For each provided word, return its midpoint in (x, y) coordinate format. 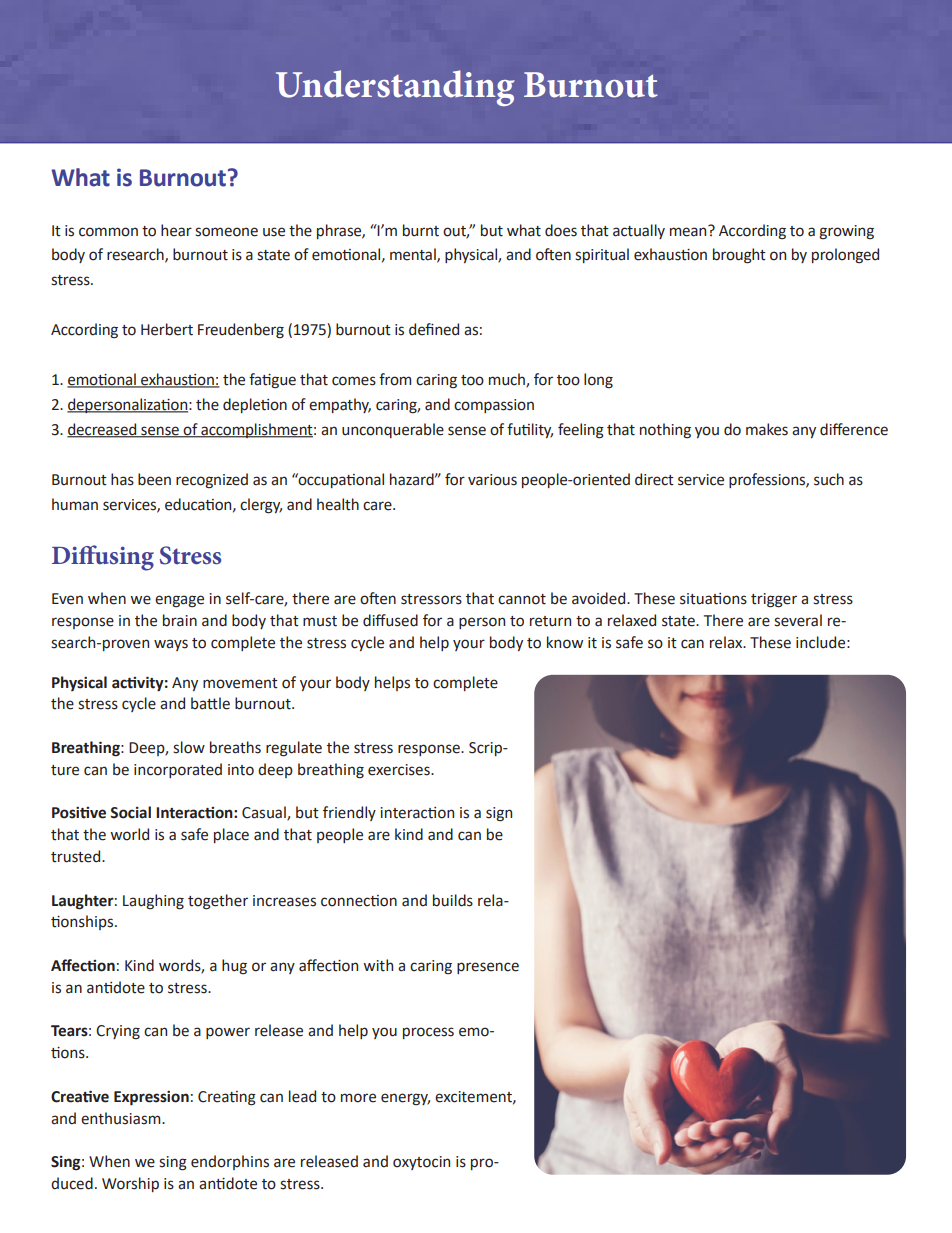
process (428, 1033)
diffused (390, 620)
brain (180, 620)
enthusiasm (122, 1118)
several (798, 620)
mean (689, 231)
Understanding (395, 88)
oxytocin (421, 1163)
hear (176, 230)
